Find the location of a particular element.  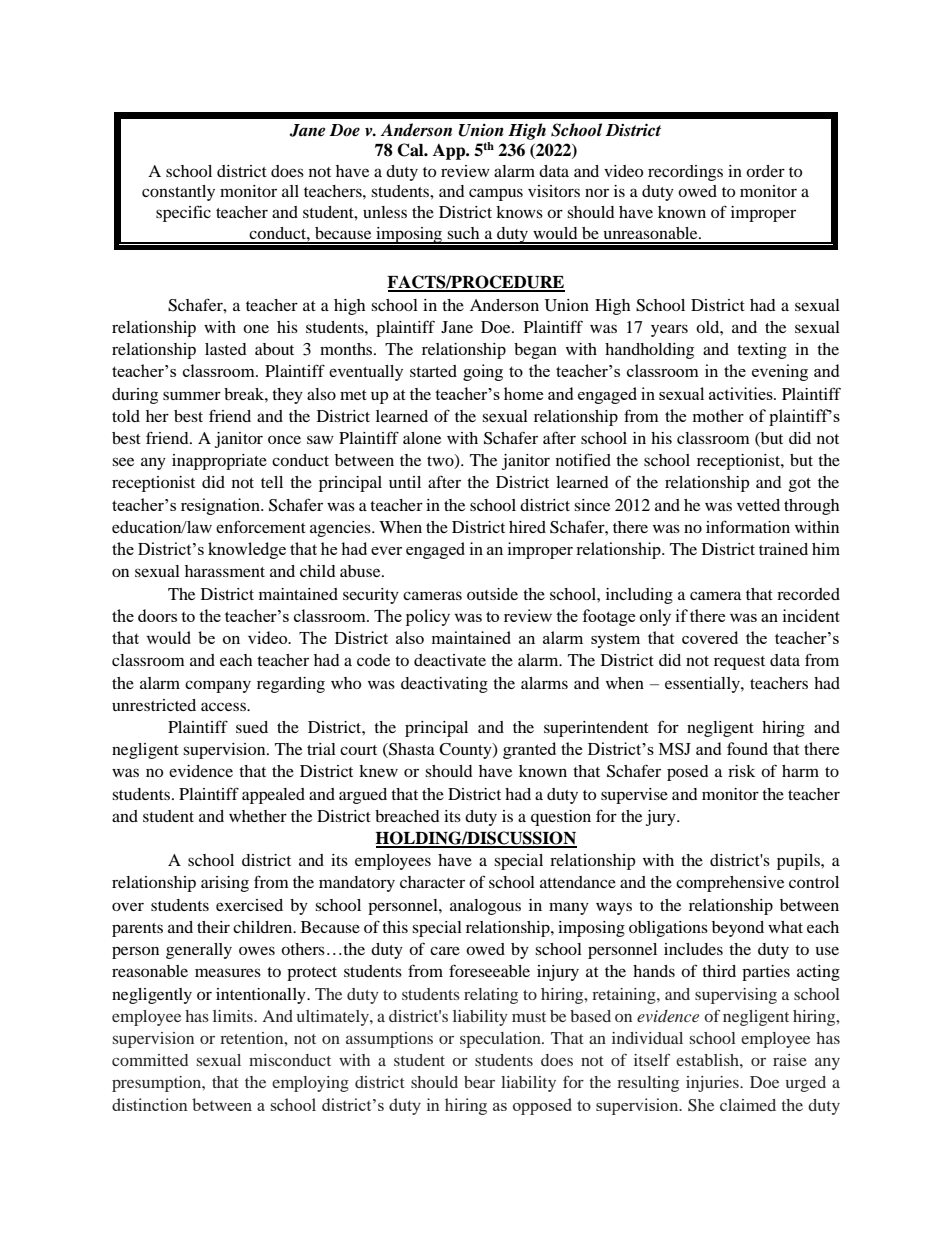

mother is located at coordinates (718, 415).
